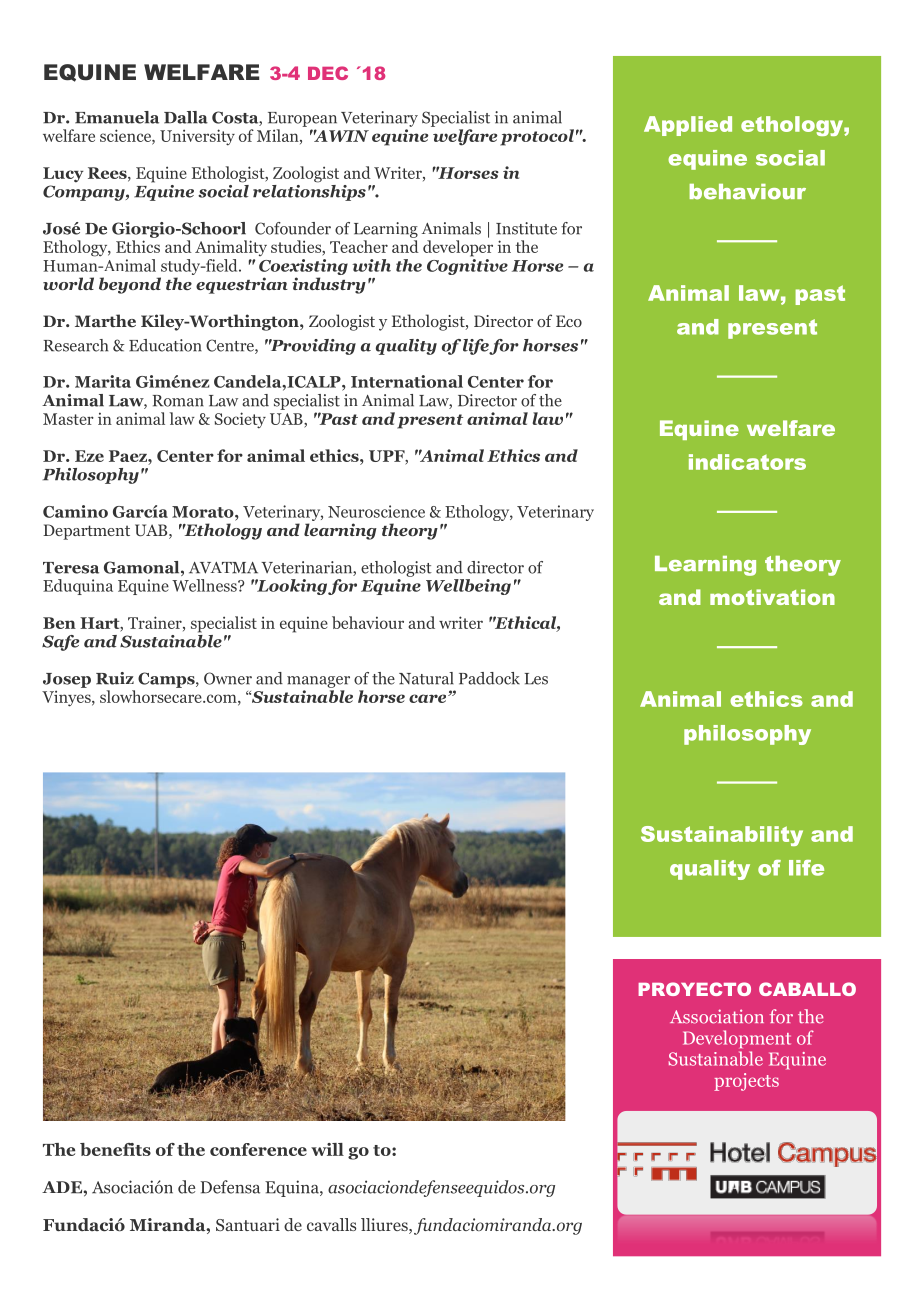 This image has height=1308, width=924. I want to click on Camps, so click(167, 680).
